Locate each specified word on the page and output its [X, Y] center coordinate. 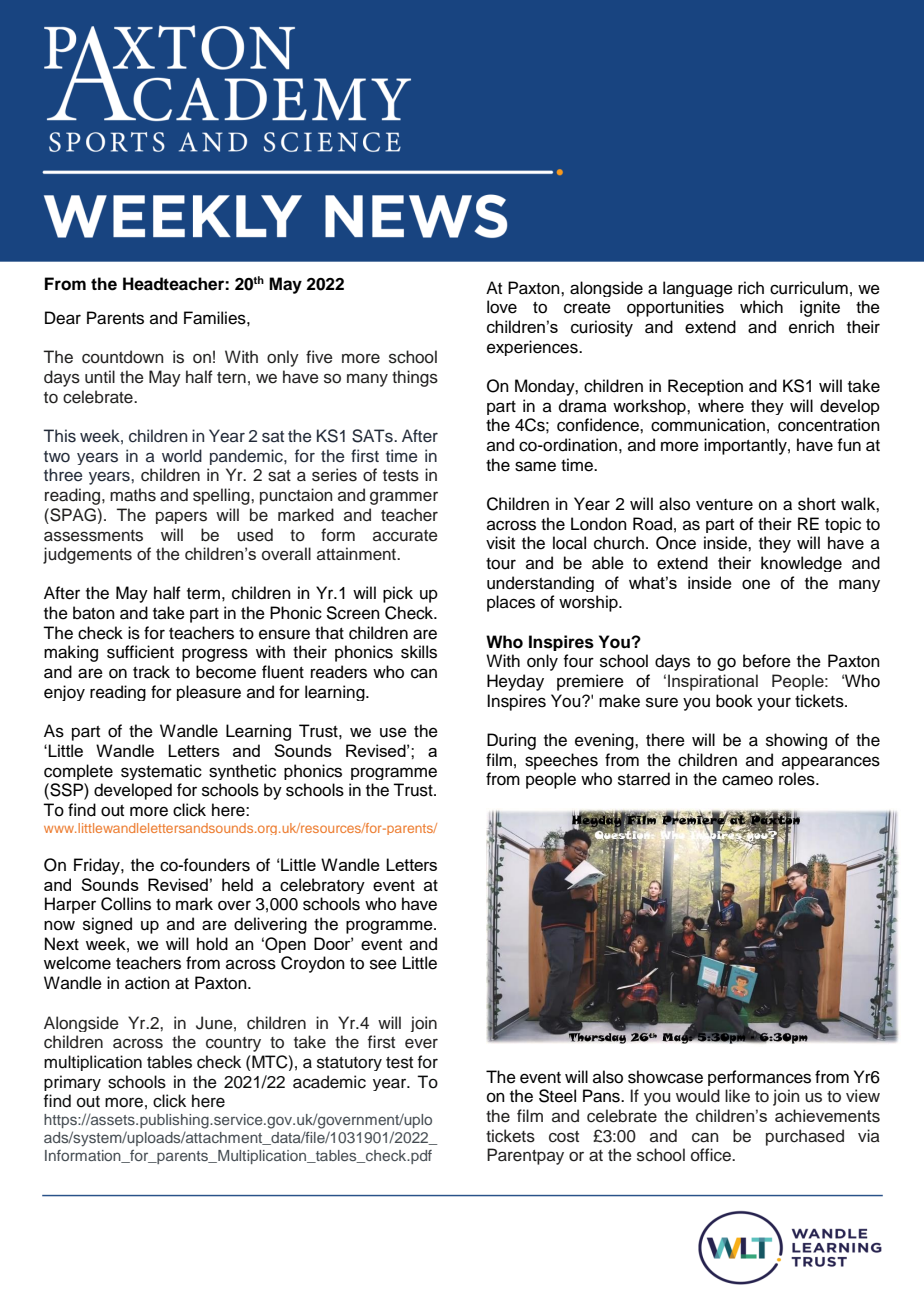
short [817, 504]
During [511, 741]
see [383, 964]
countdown [122, 357]
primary [72, 1083]
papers [181, 517]
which [761, 307]
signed [107, 925]
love [502, 307]
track [151, 672]
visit [500, 543]
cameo [747, 780]
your [774, 704]
